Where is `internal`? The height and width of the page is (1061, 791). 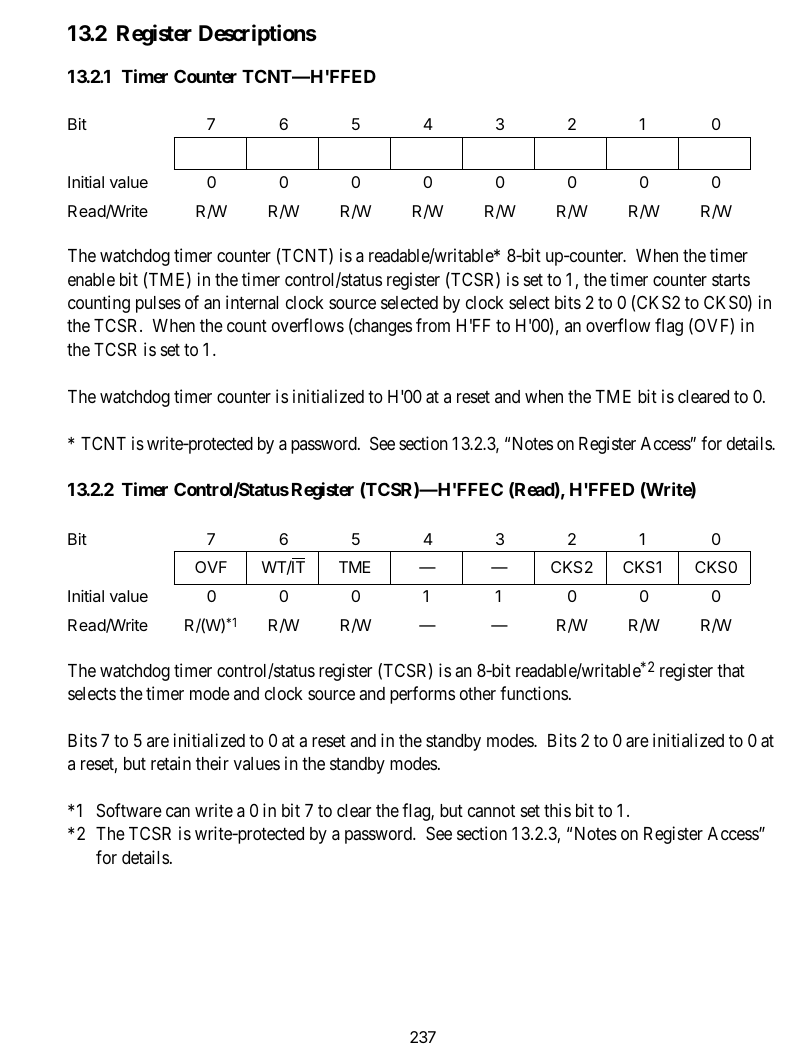 internal is located at coordinates (252, 302).
